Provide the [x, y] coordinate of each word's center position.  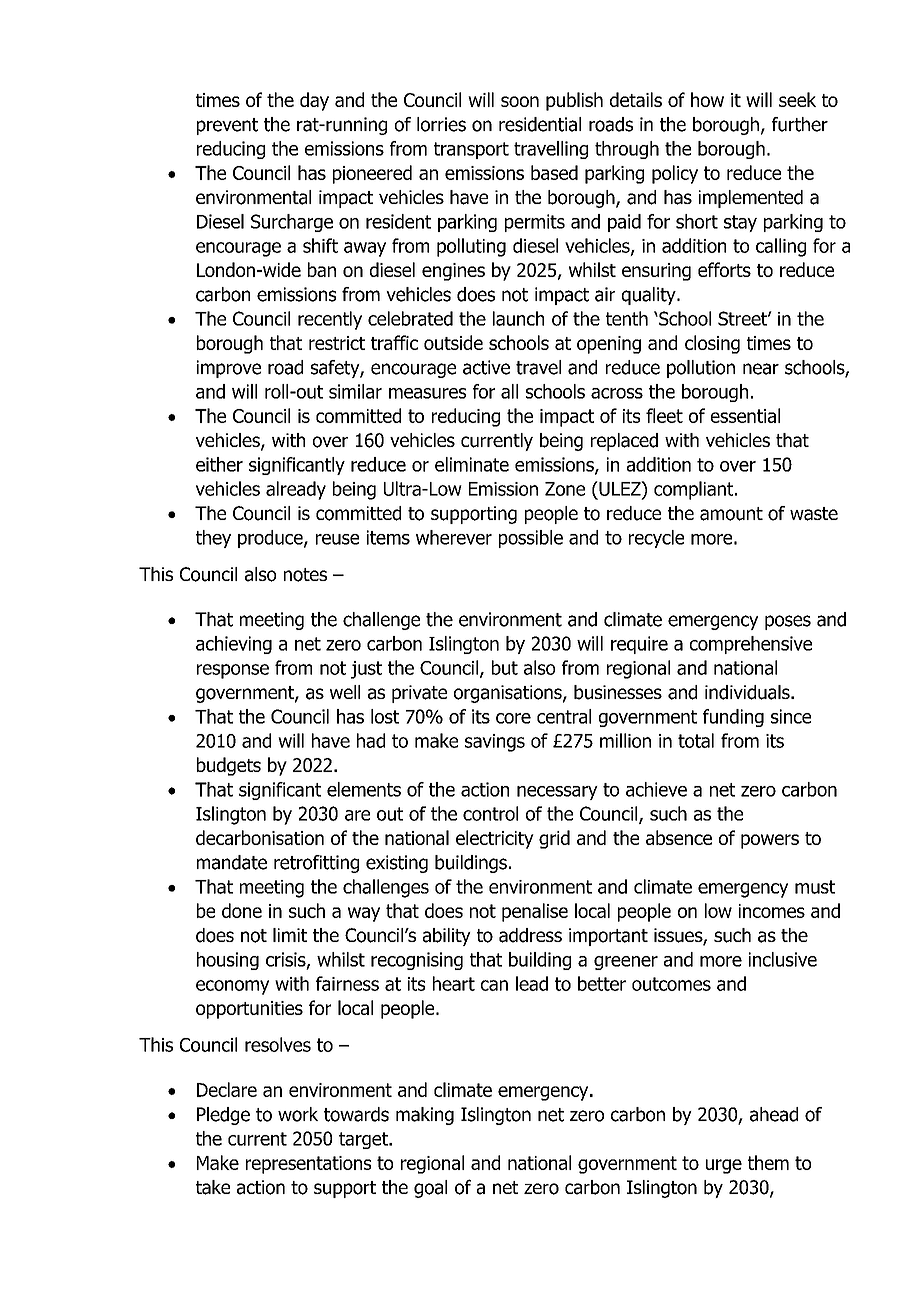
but [505, 667]
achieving [234, 645]
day [314, 101]
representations [308, 1165]
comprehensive [751, 645]
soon [520, 101]
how [707, 99]
